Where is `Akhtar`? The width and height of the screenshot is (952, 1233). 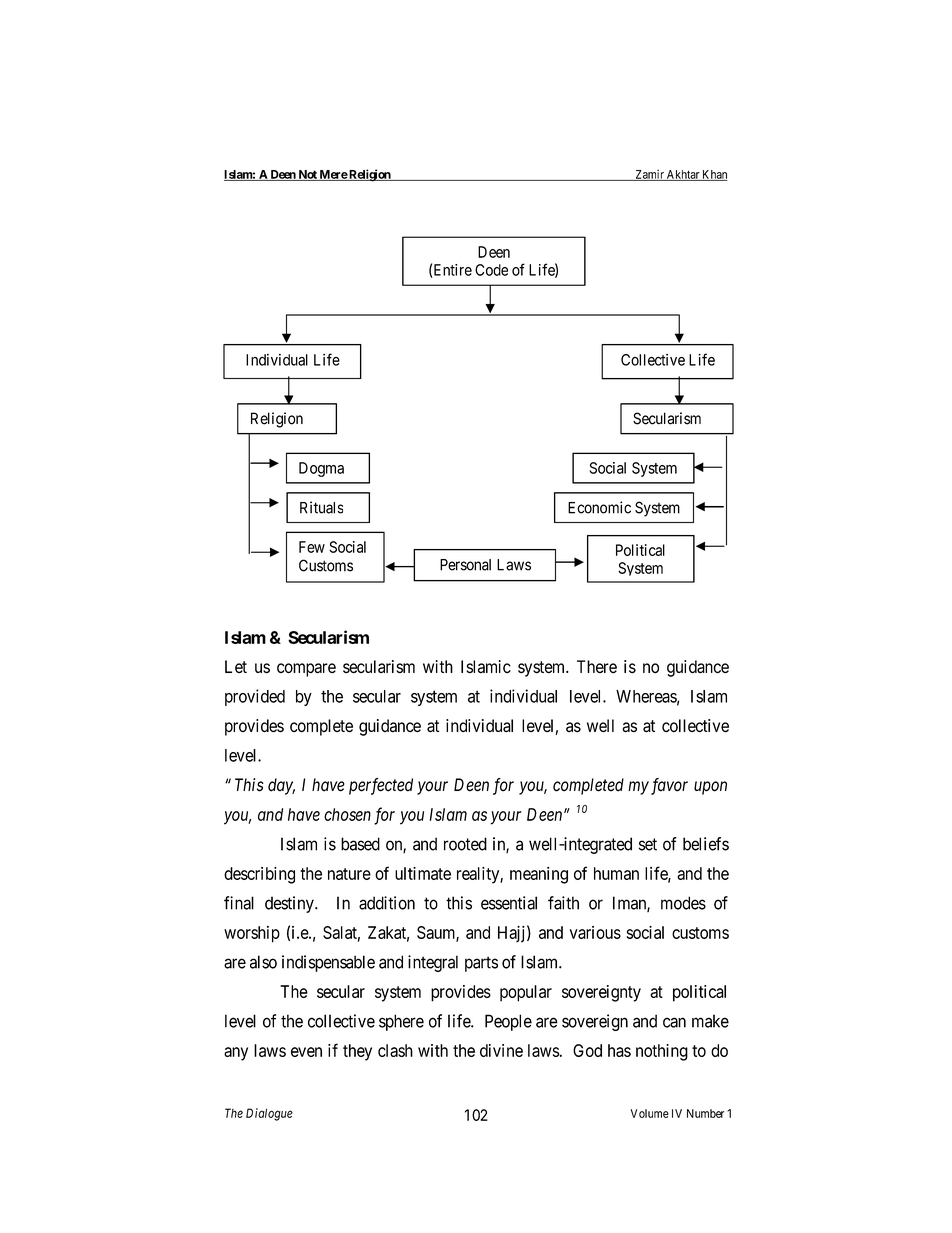 Akhtar is located at coordinates (683, 175).
